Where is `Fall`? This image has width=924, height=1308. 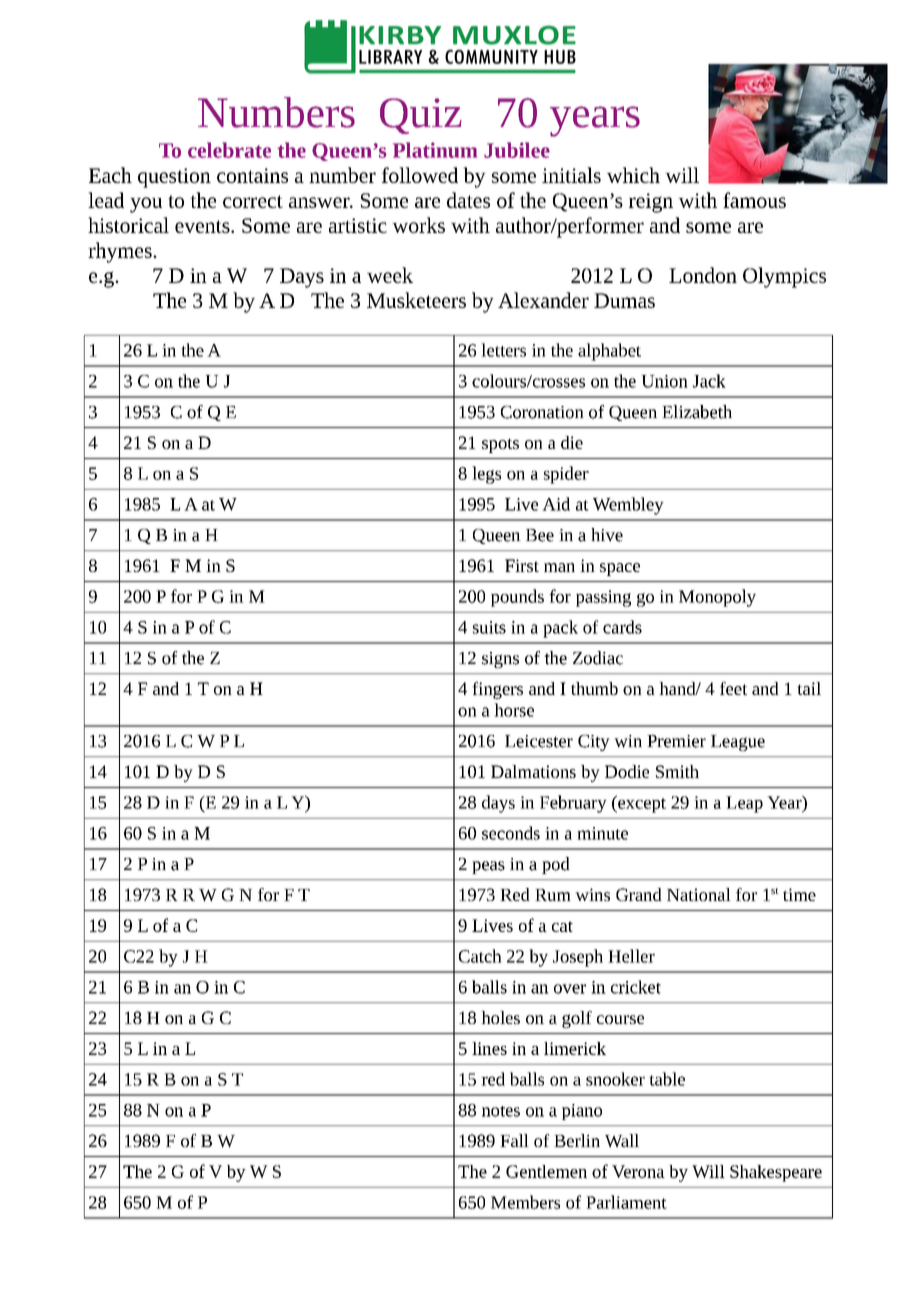
Fall is located at coordinates (514, 1140).
